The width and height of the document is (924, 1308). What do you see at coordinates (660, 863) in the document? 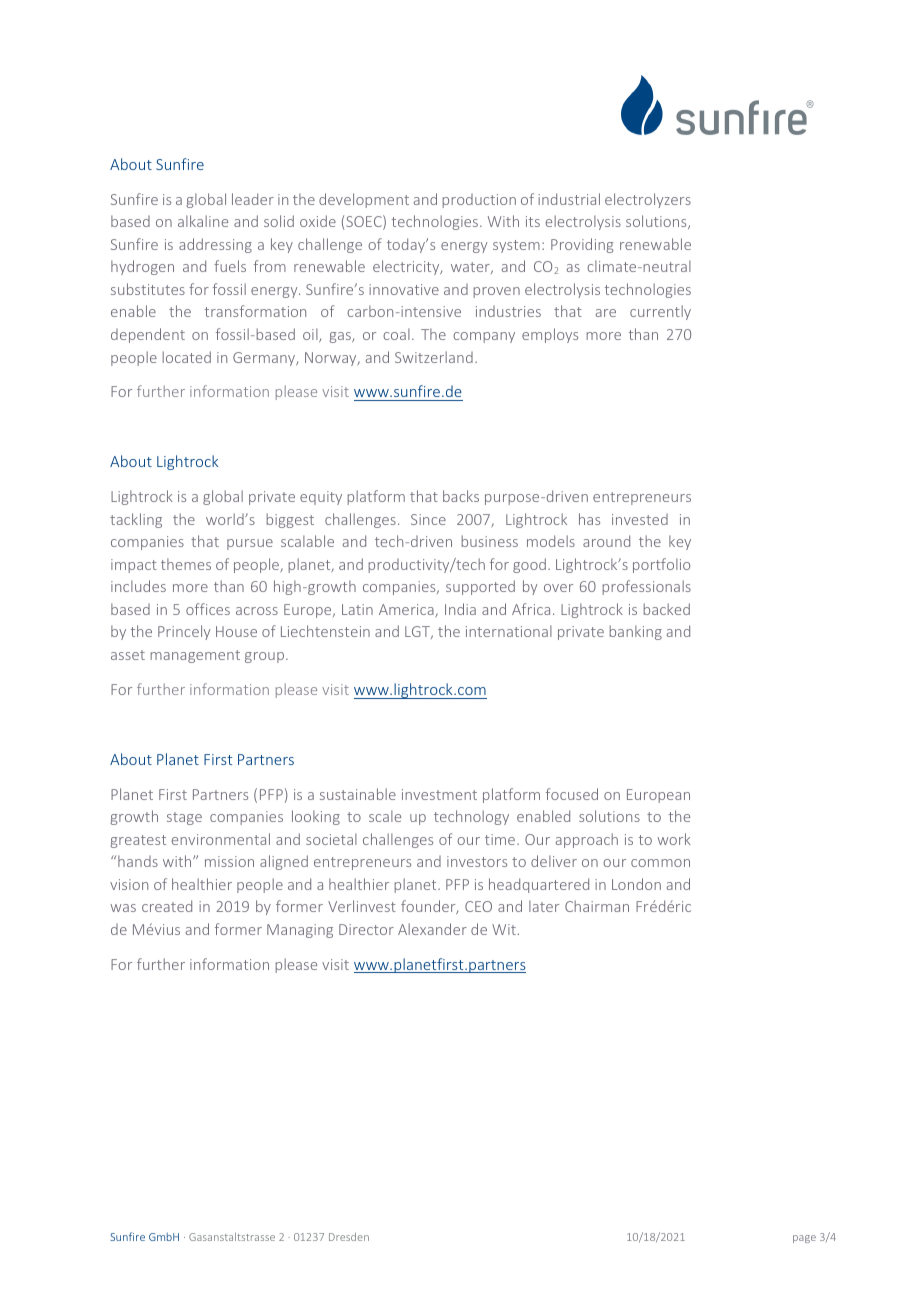
I see `common` at bounding box center [660, 863].
